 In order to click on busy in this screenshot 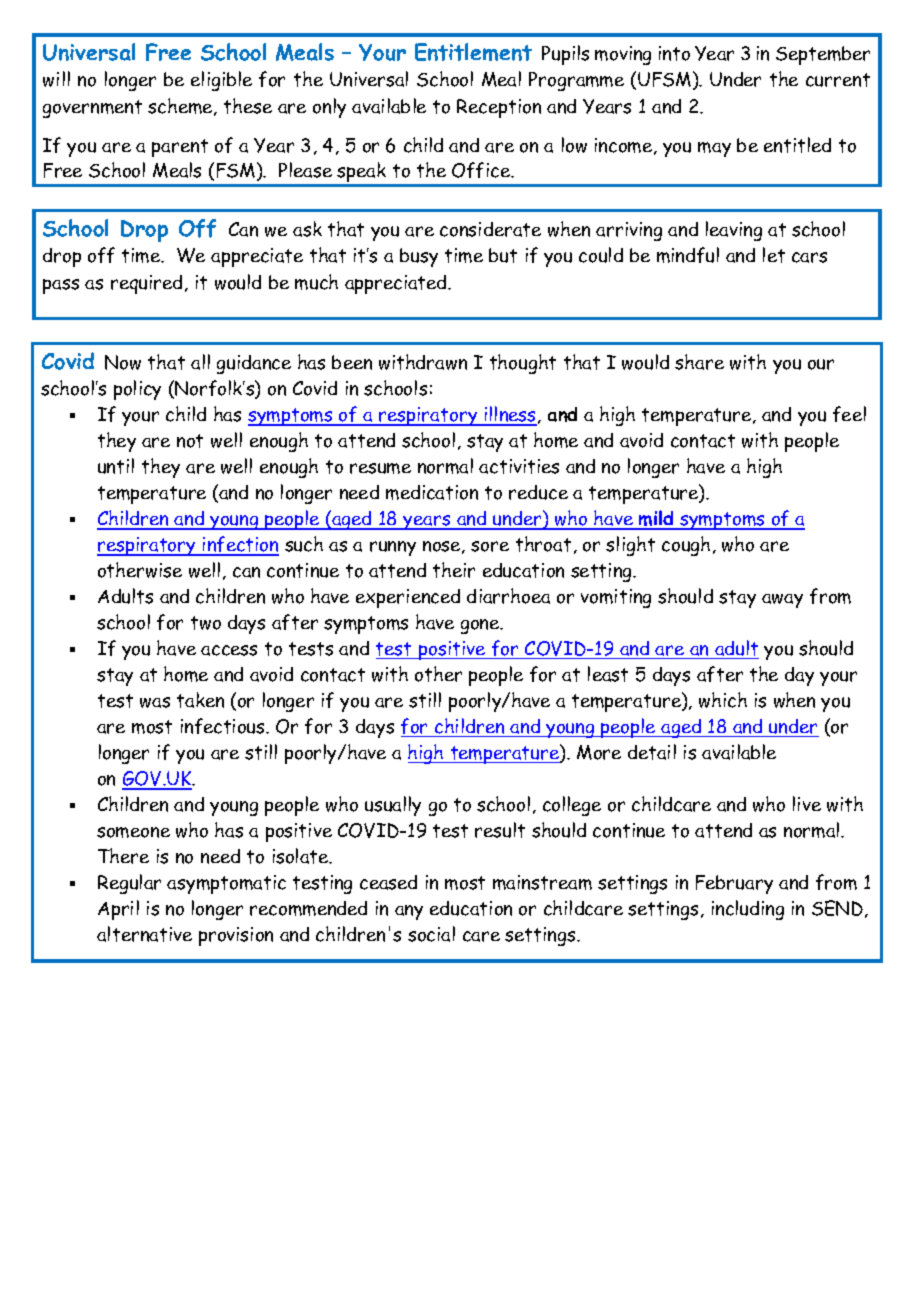, I will do `click(419, 257)`.
